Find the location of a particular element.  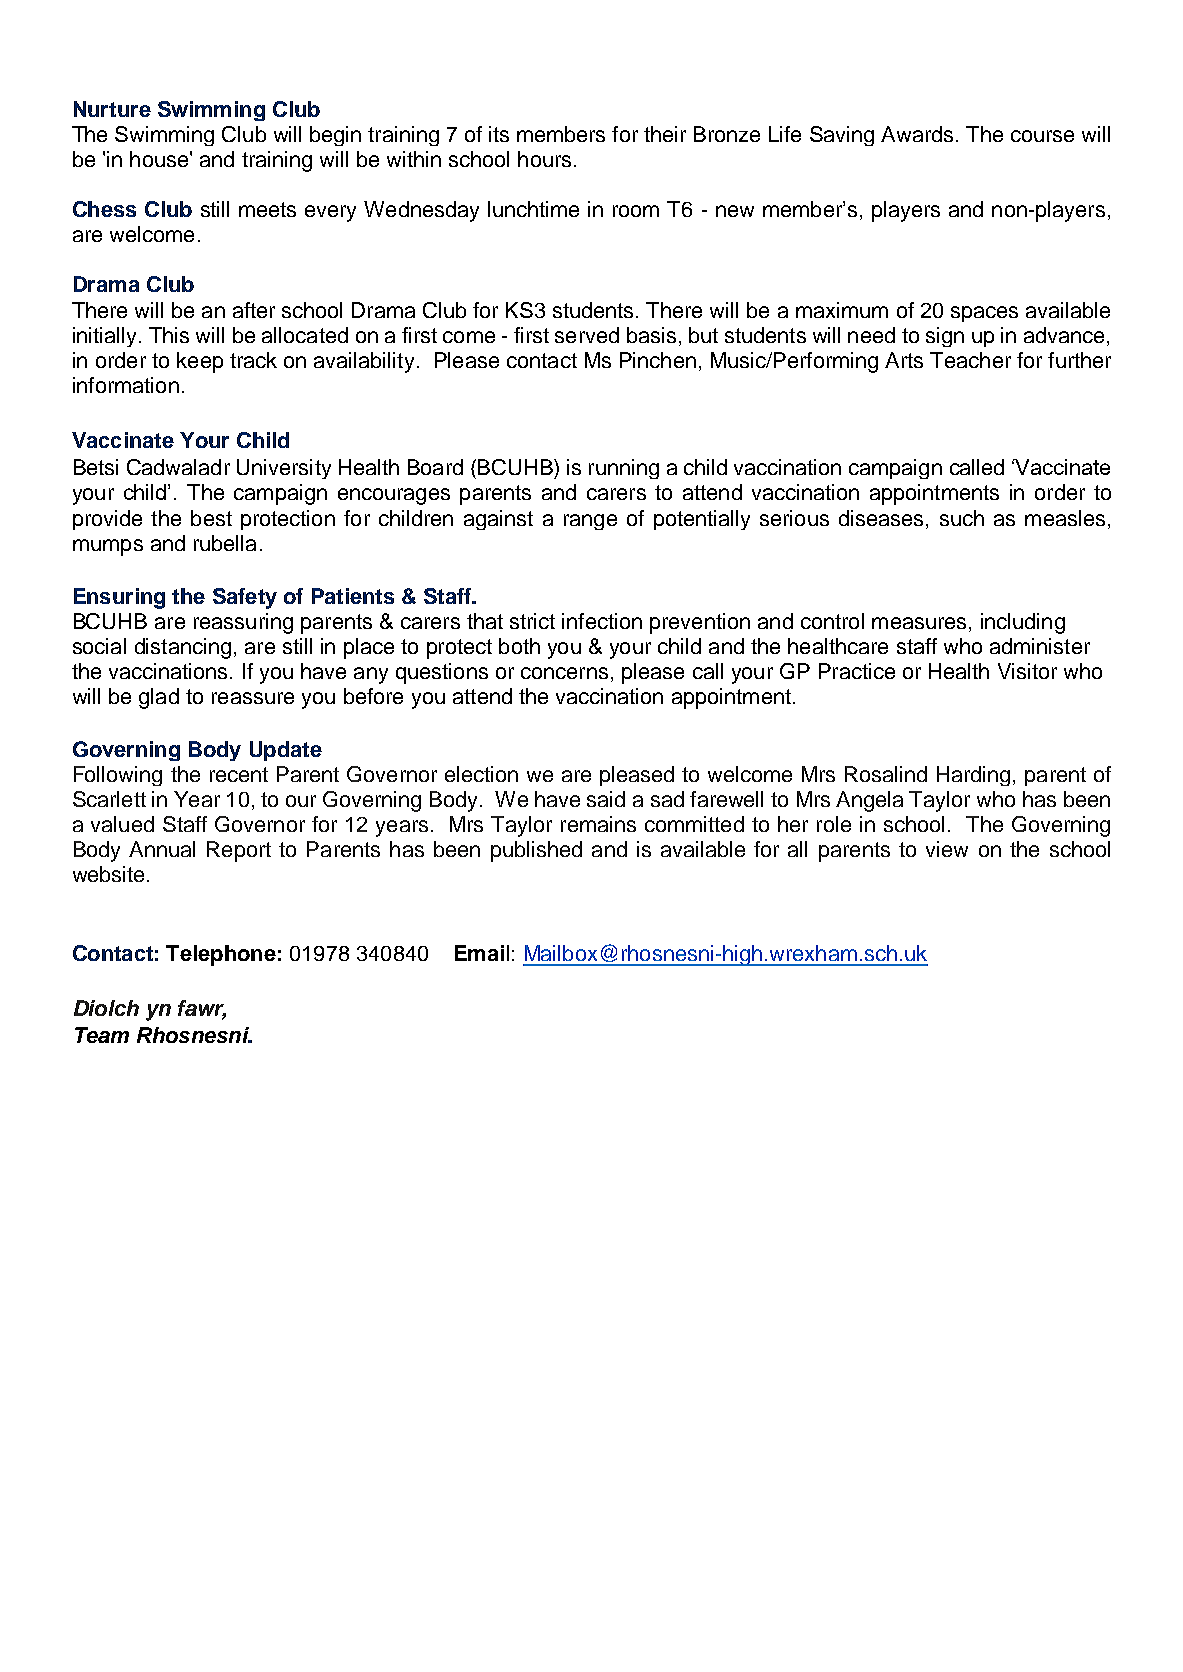

Awards is located at coordinates (917, 134).
